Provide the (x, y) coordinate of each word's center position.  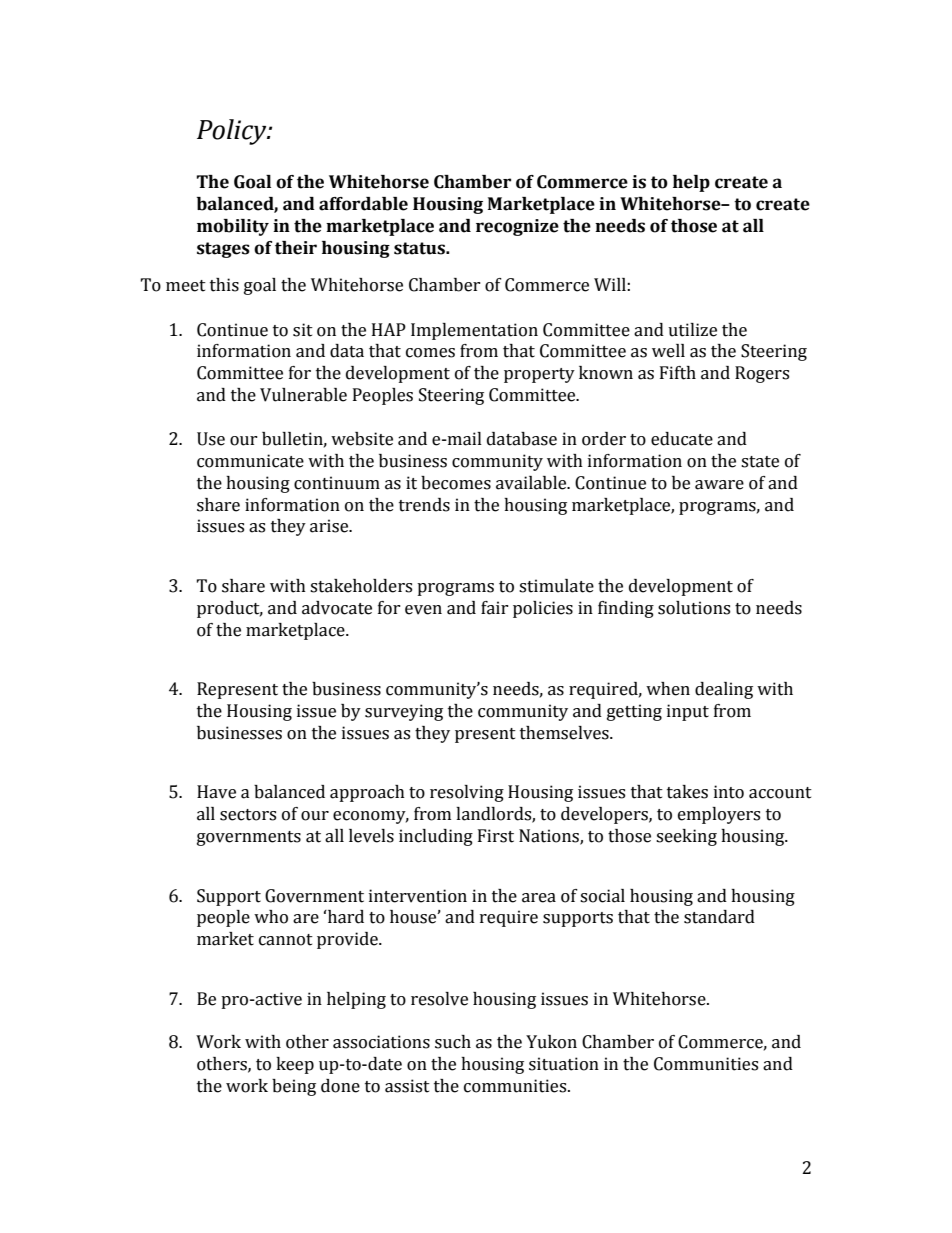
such (453, 1042)
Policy (233, 132)
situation (564, 1064)
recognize (517, 227)
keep (295, 1065)
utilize (692, 330)
